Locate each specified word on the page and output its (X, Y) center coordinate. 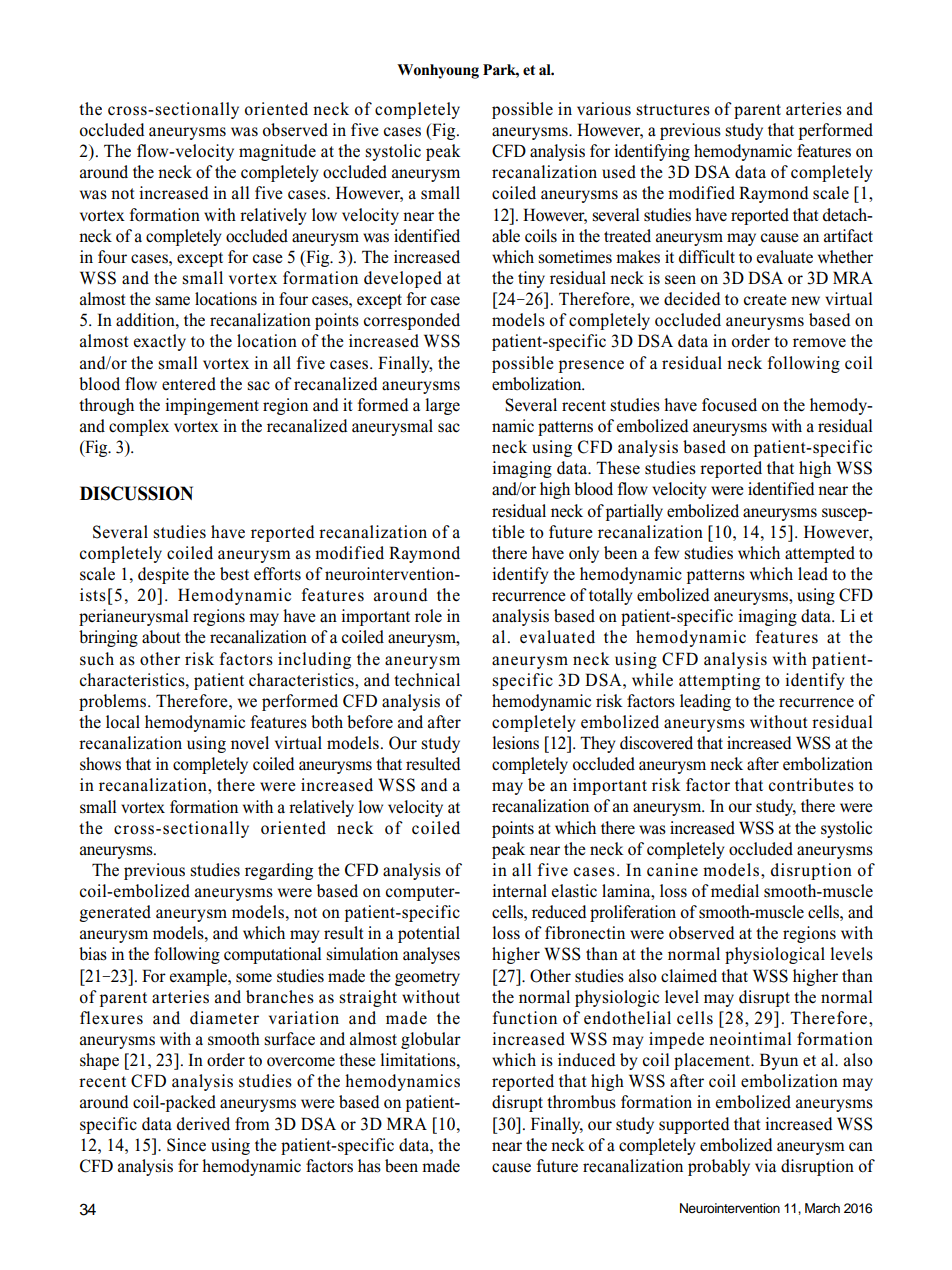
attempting (719, 681)
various (604, 109)
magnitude (277, 152)
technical (427, 680)
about (161, 637)
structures (673, 110)
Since (186, 1145)
